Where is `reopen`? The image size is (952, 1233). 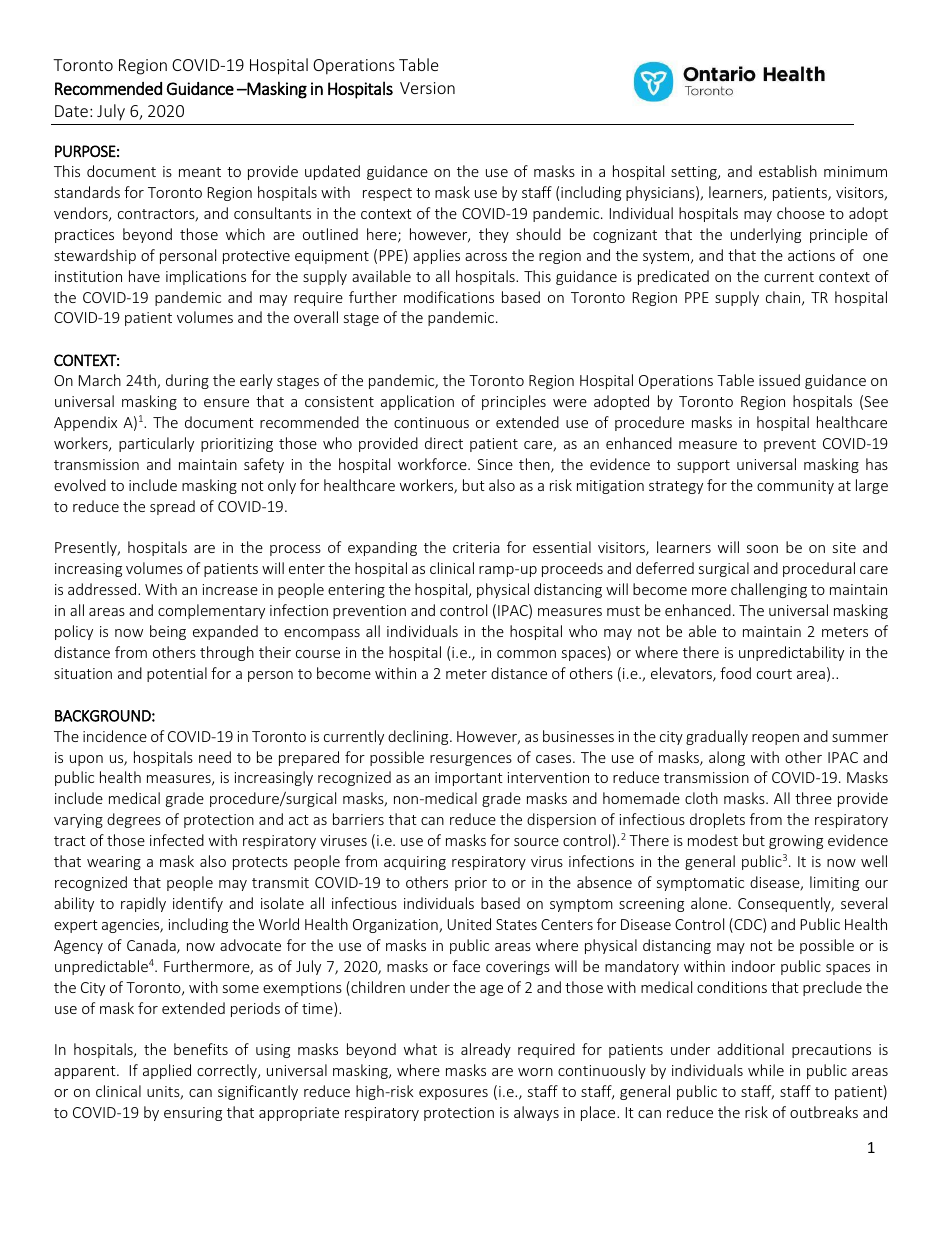
reopen is located at coordinates (775, 739).
